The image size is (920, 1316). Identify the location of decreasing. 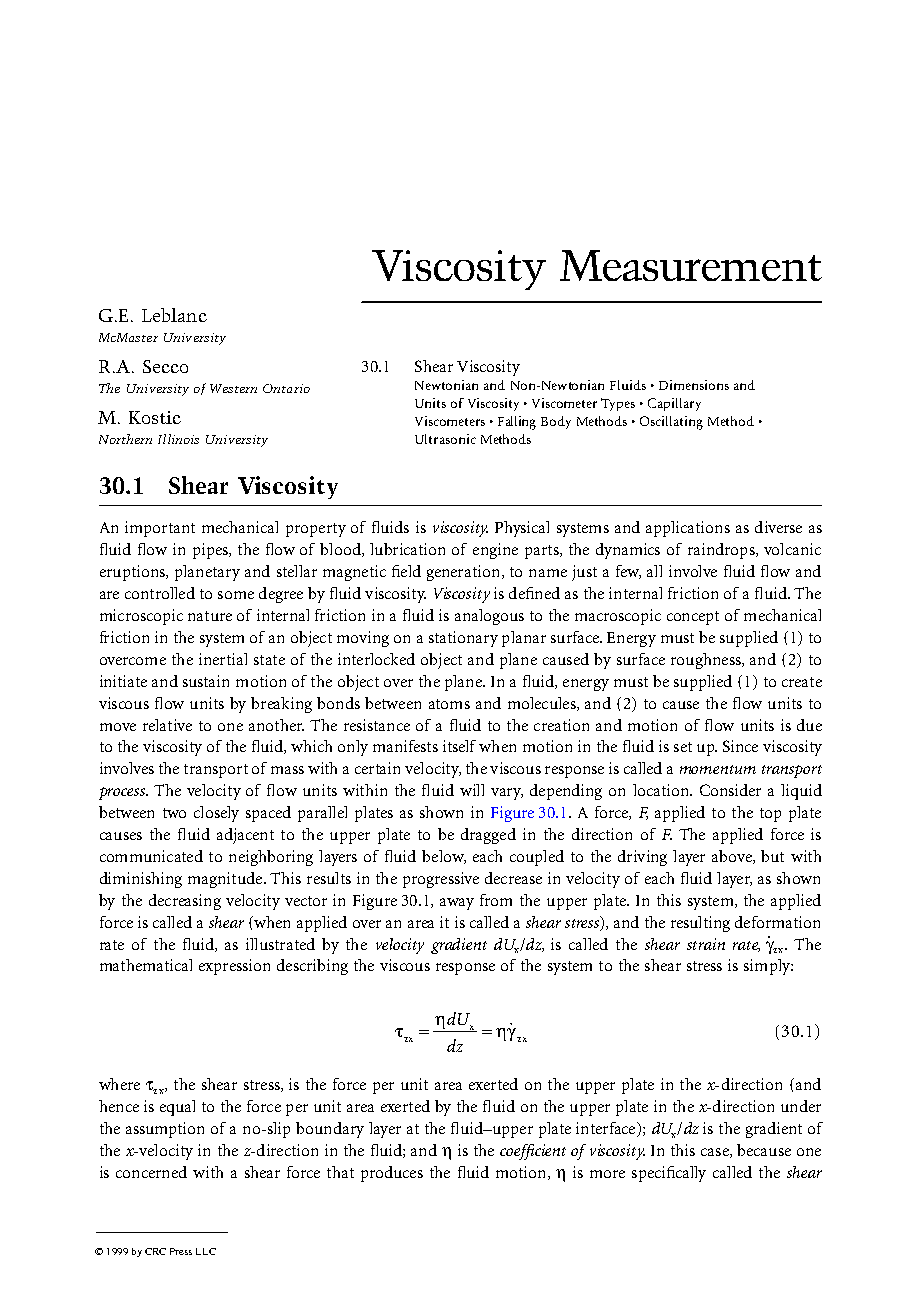
(185, 902).
